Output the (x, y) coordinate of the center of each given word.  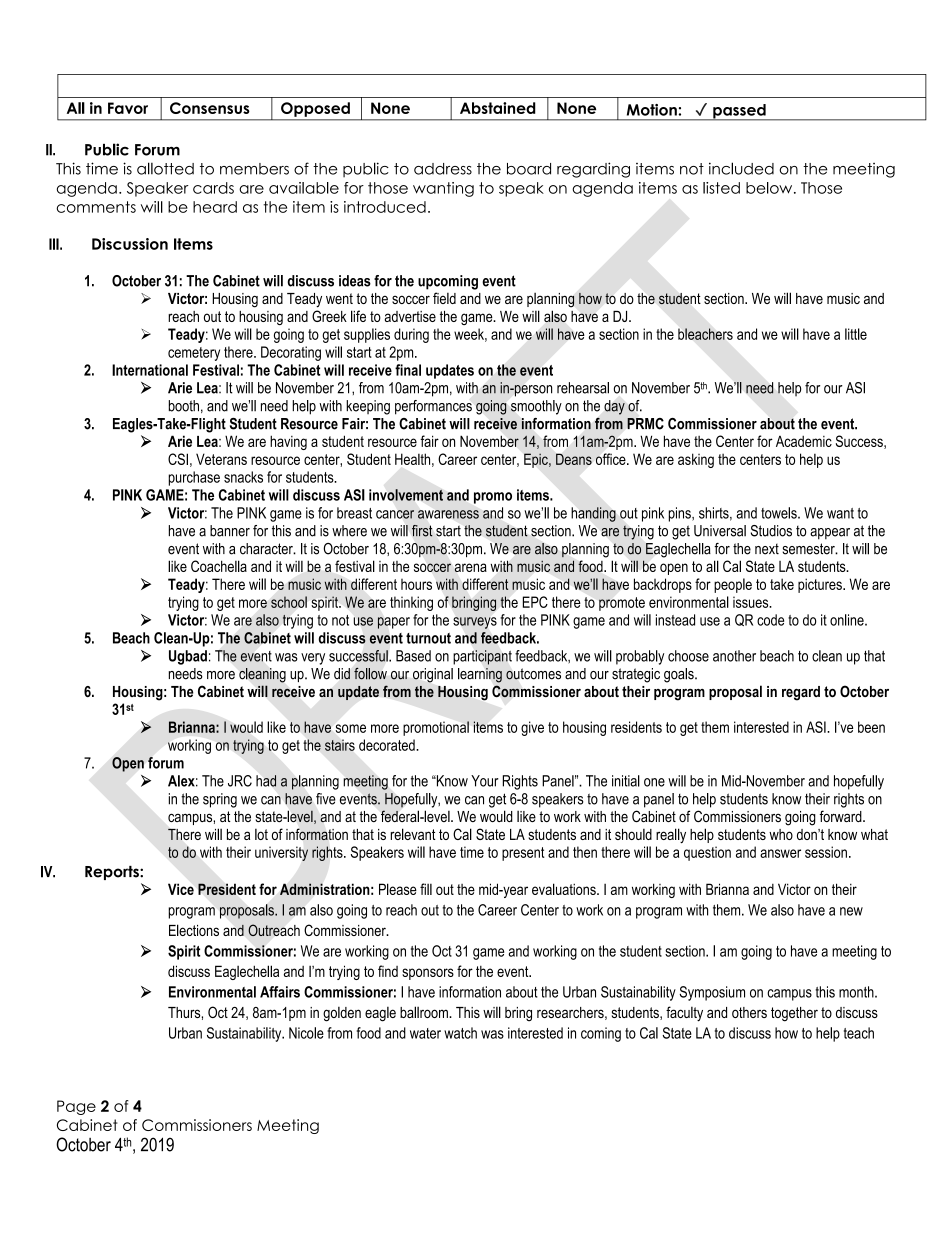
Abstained (498, 108)
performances (433, 407)
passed (739, 112)
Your (485, 781)
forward (841, 816)
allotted (165, 168)
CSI (178, 459)
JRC (240, 781)
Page (76, 1107)
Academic (804, 441)
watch (460, 1033)
